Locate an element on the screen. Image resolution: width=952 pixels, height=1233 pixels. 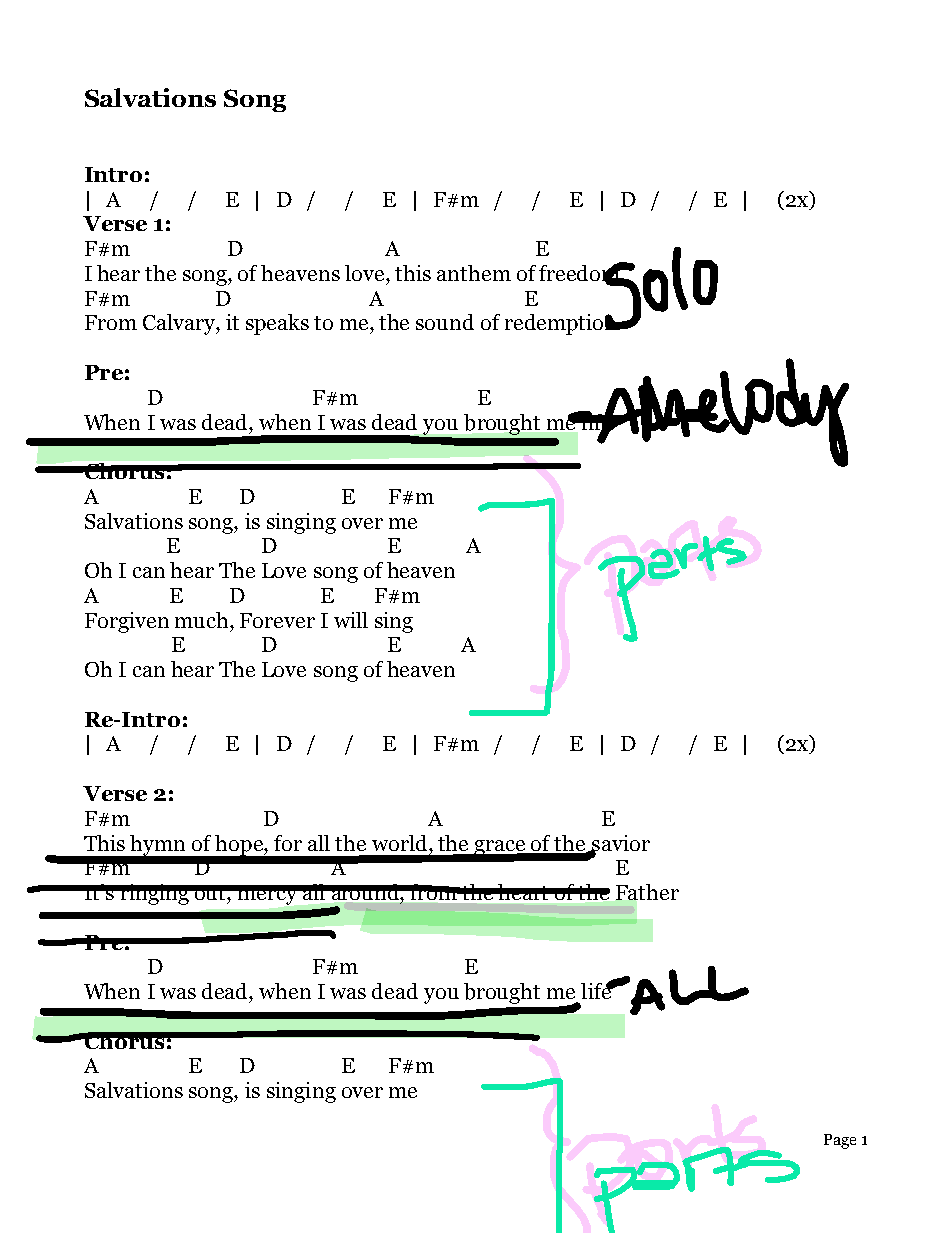
will is located at coordinates (351, 620).
